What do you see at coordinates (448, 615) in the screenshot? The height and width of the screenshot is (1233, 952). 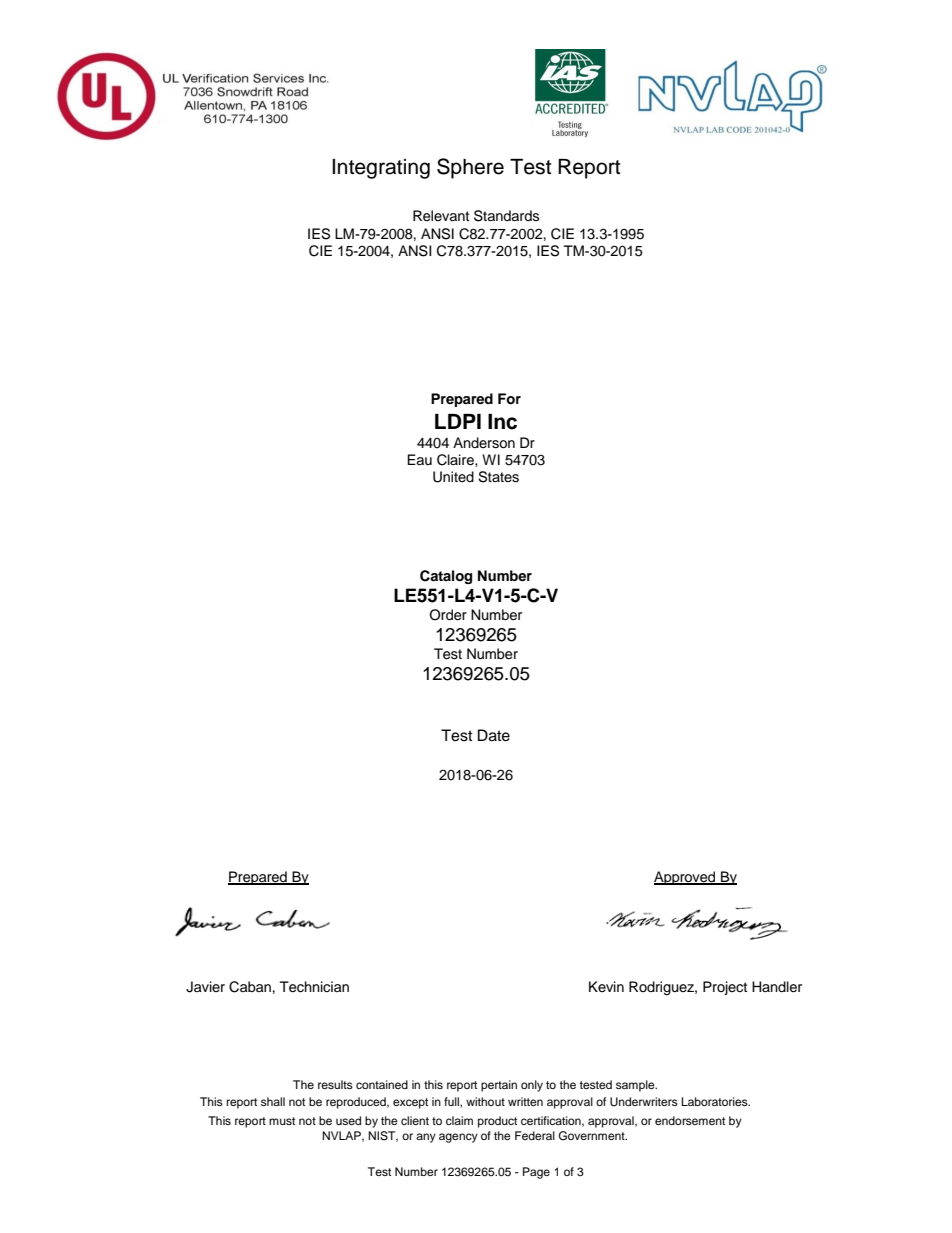 I see `Order` at bounding box center [448, 615].
